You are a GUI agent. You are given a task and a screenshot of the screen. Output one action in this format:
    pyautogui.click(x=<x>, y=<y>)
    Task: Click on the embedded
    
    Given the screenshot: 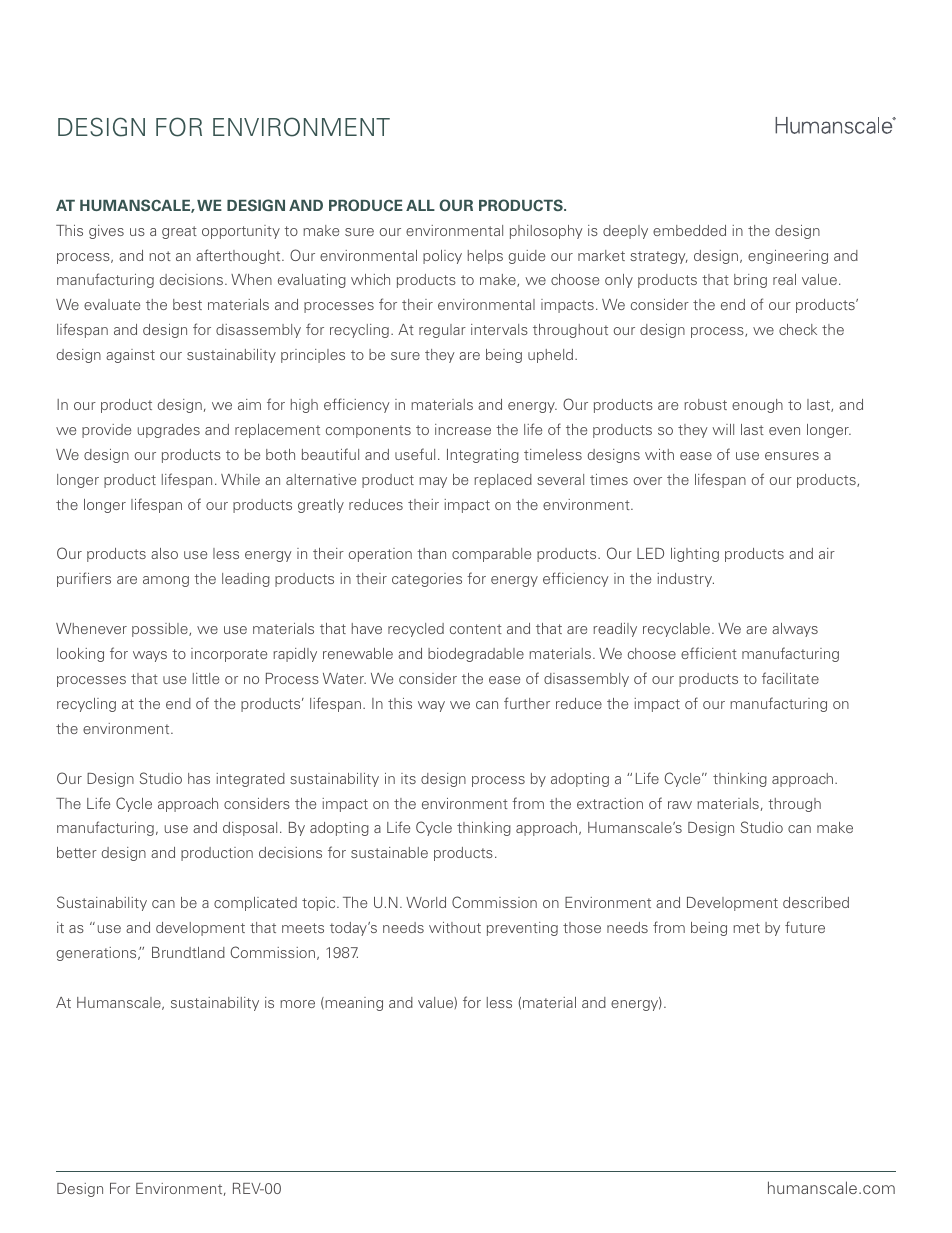 What is the action you would take?
    pyautogui.click(x=689, y=230)
